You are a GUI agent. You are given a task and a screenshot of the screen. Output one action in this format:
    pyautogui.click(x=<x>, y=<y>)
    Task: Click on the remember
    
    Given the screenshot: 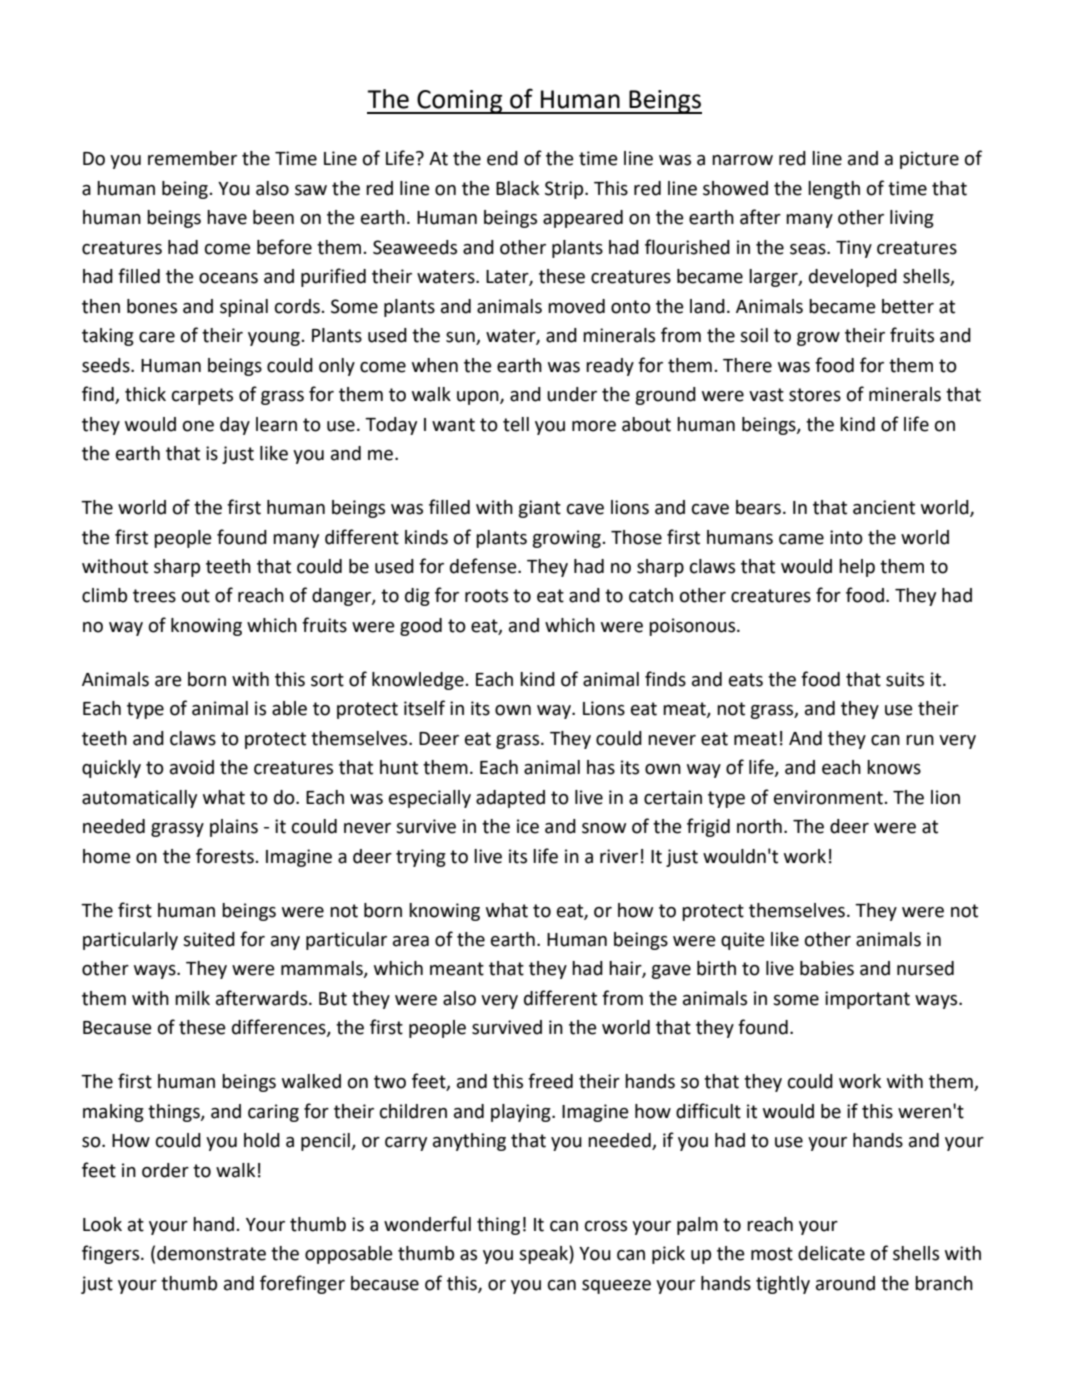 What is the action you would take?
    pyautogui.click(x=192, y=158)
